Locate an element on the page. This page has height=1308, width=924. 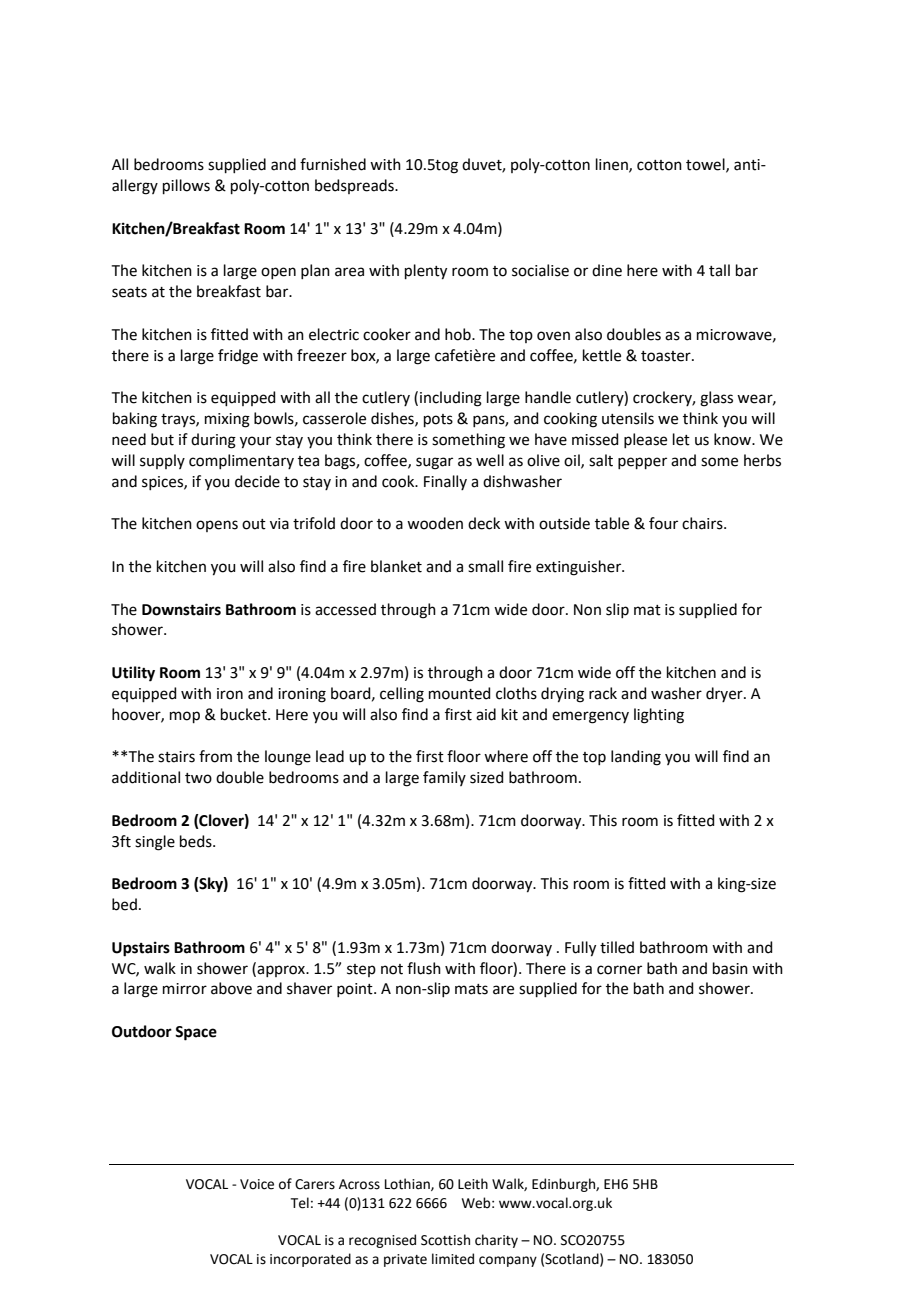
lighting is located at coordinates (659, 716).
